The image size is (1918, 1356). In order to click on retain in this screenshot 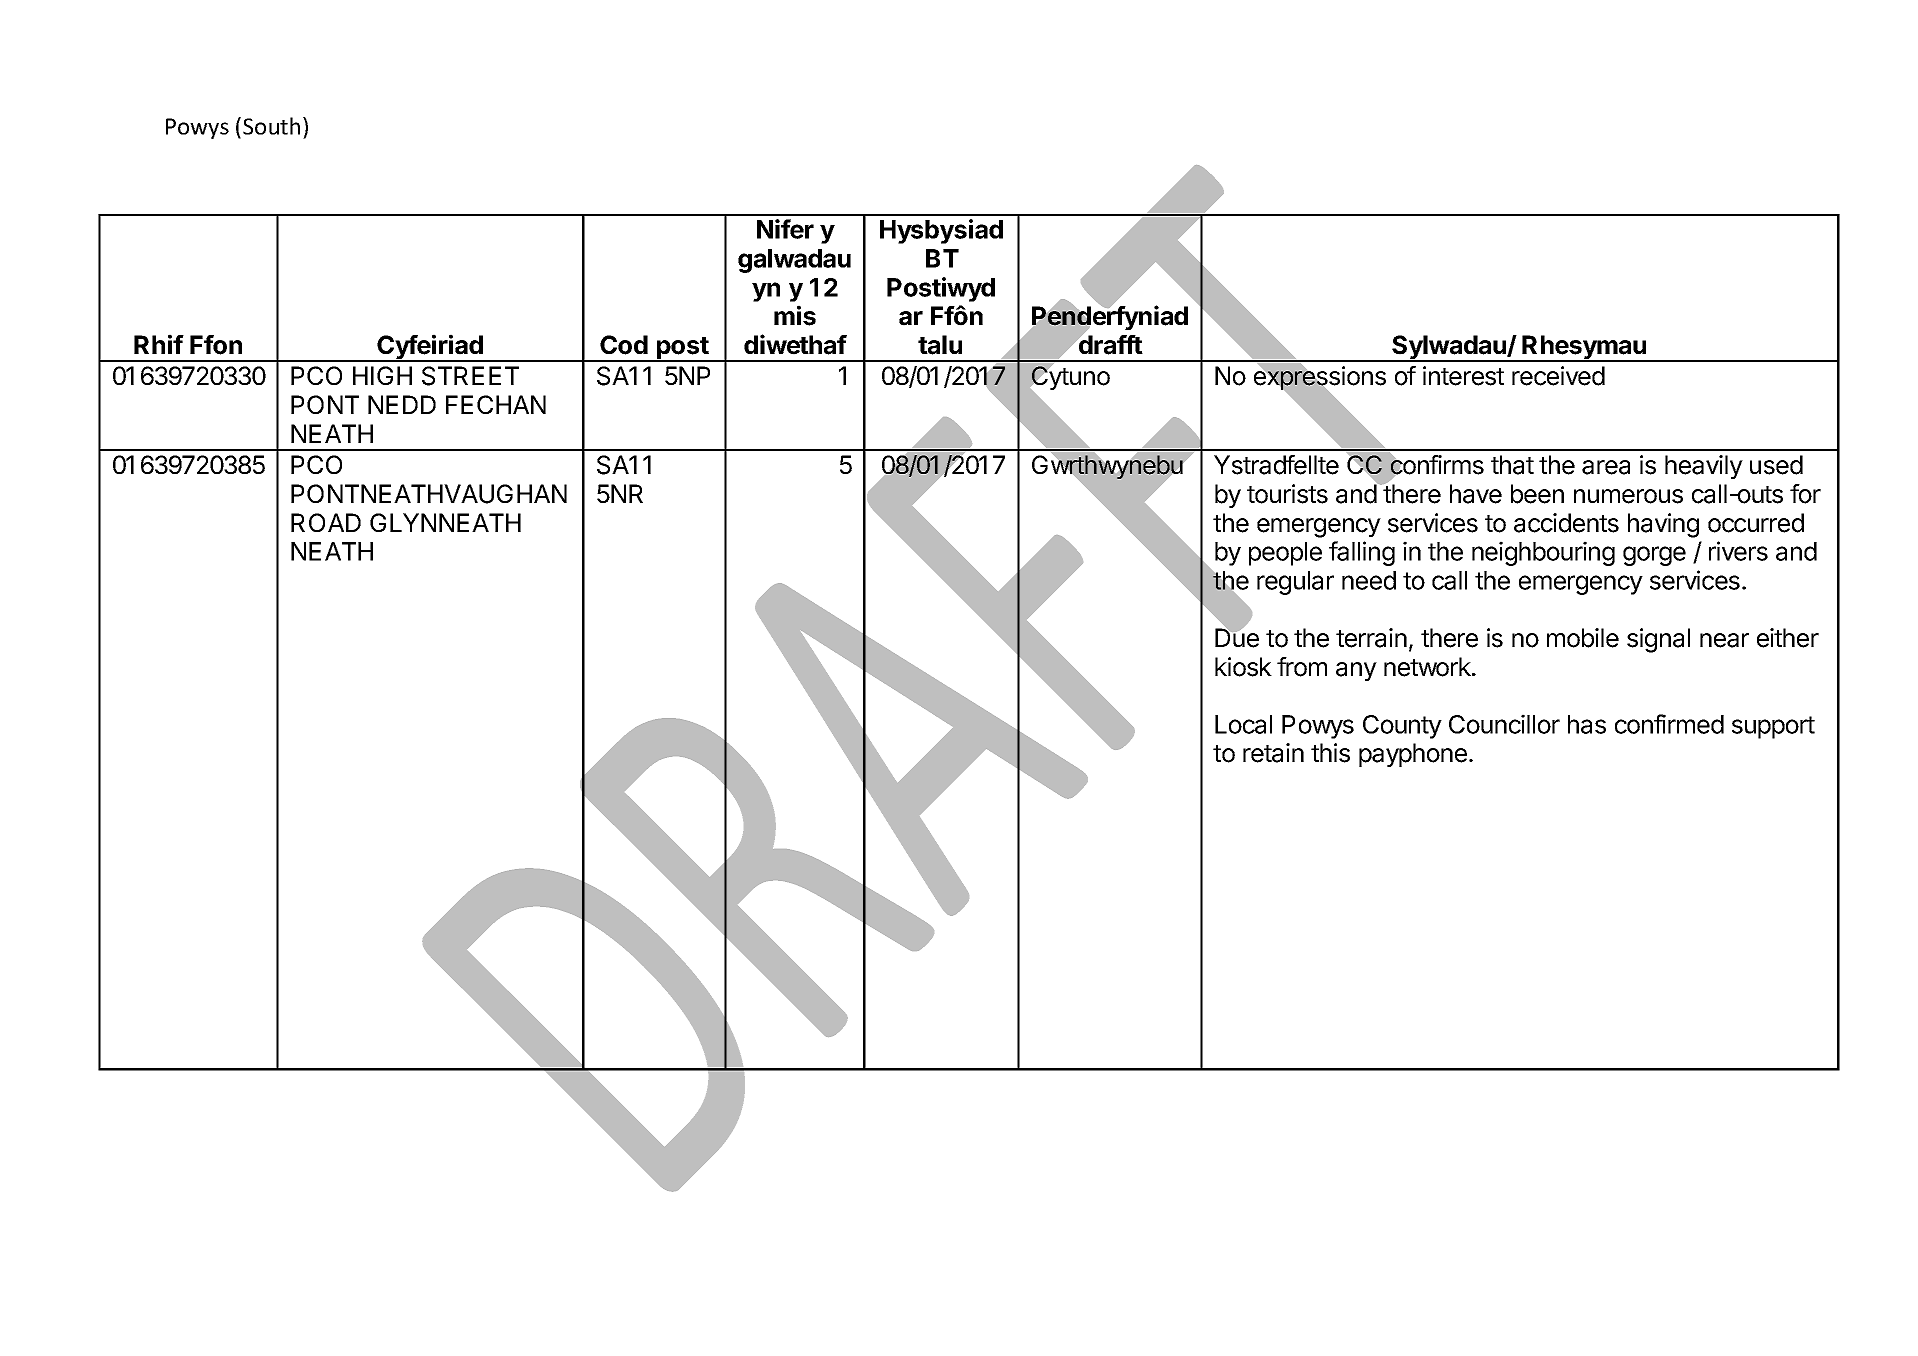, I will do `click(1273, 753)`.
